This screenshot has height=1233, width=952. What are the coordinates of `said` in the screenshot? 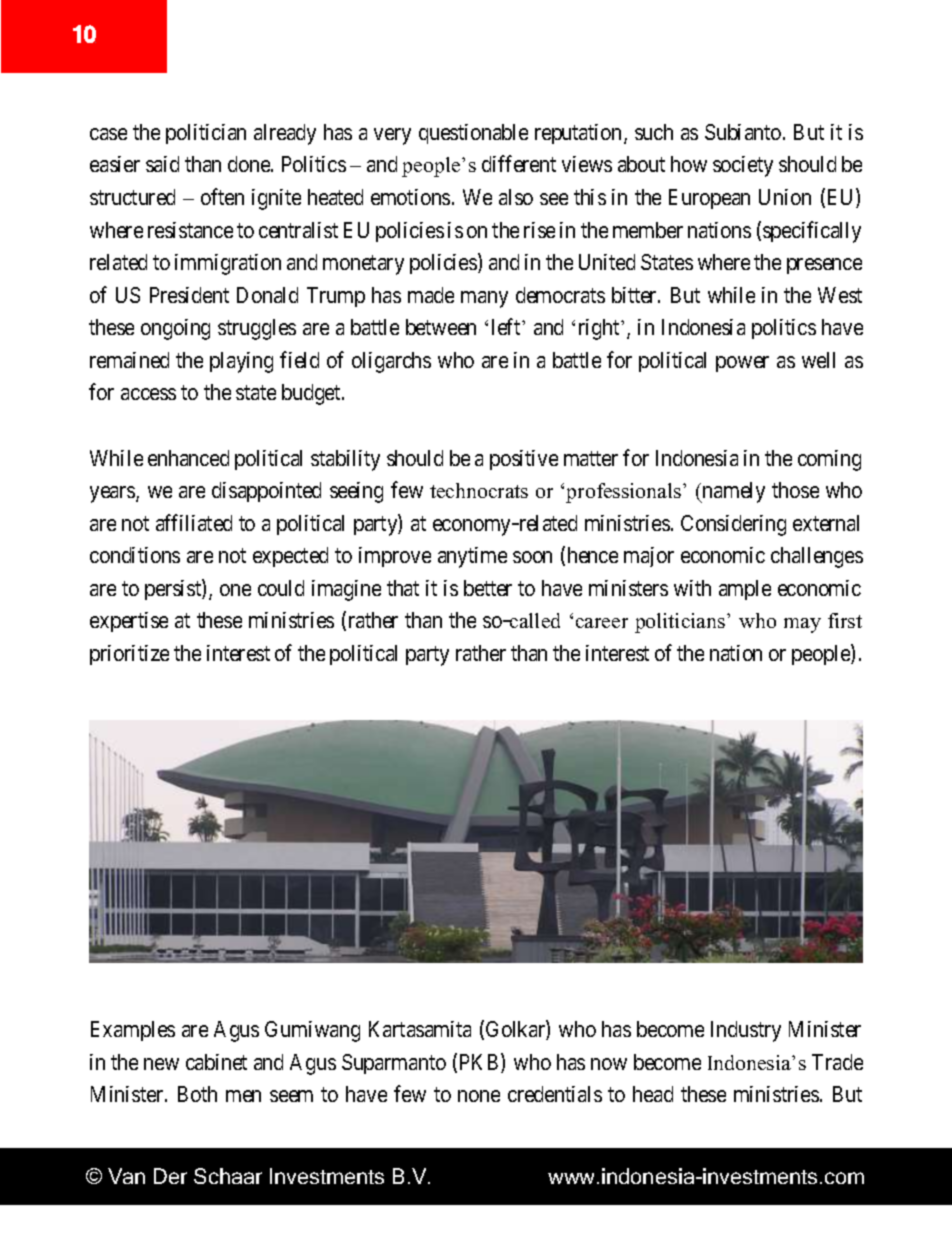 It's located at (162, 164).
